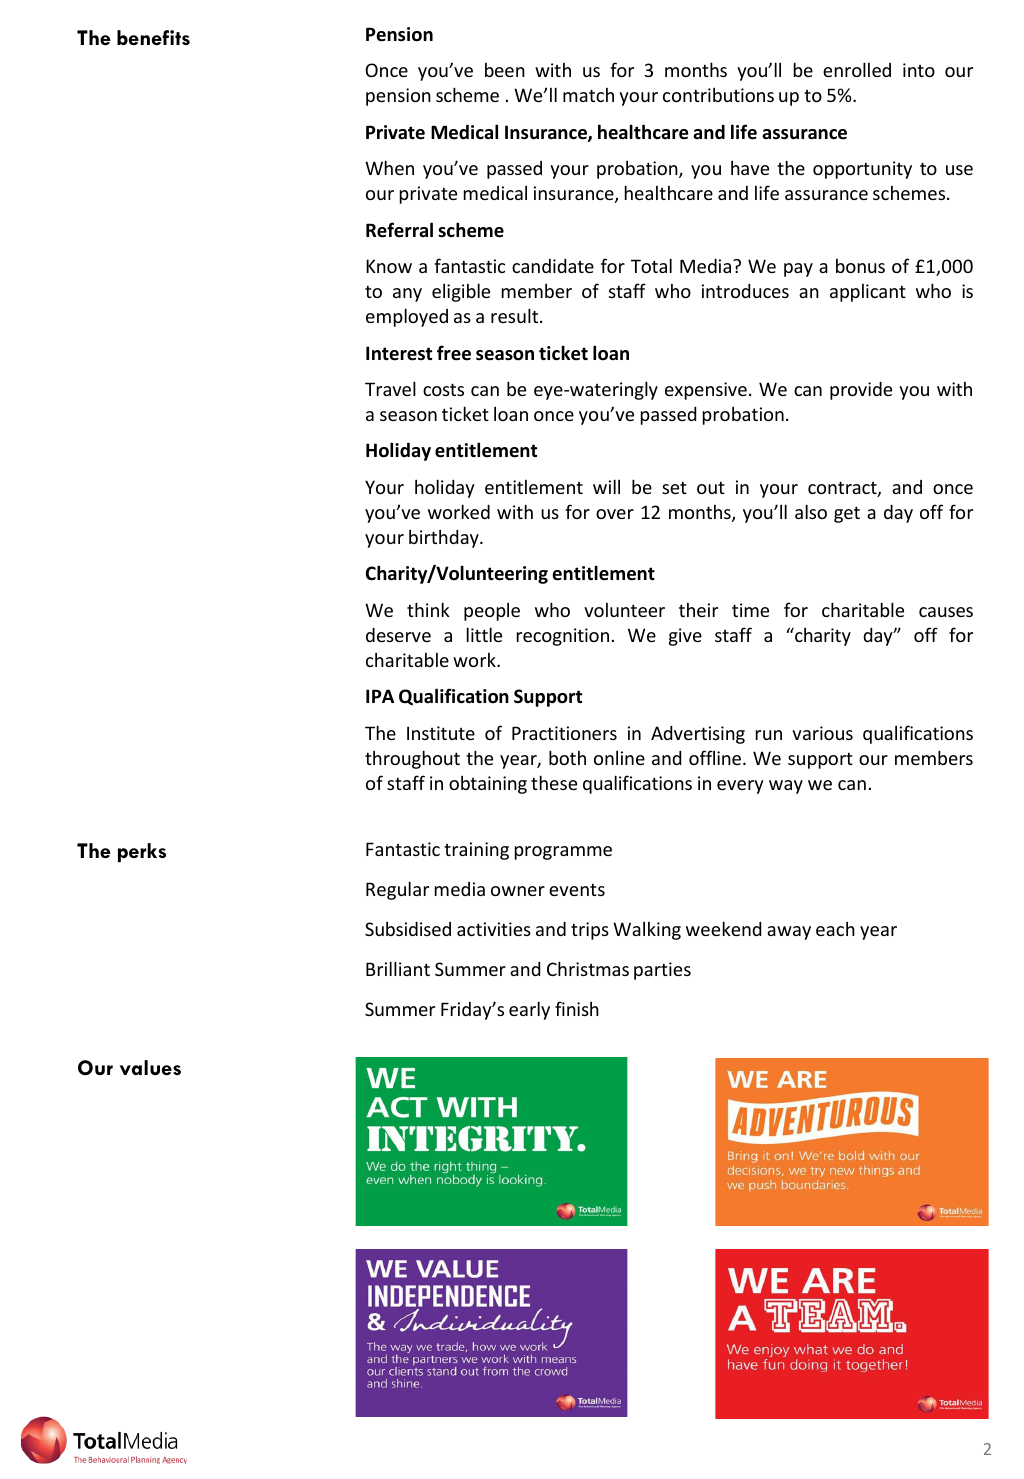  Describe the element at coordinates (847, 514) in the screenshot. I see `get` at that location.
